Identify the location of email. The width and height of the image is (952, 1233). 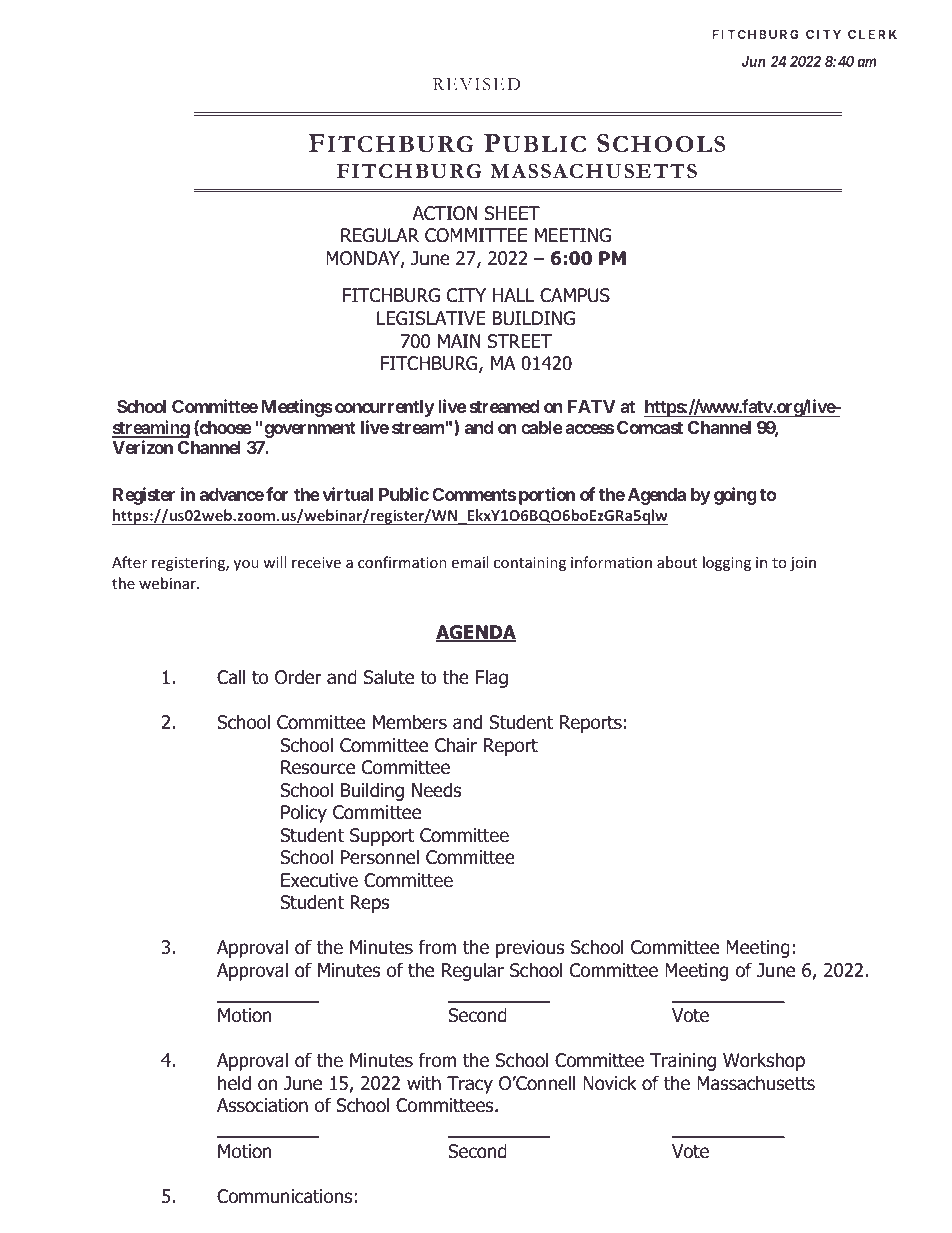
(469, 562).
